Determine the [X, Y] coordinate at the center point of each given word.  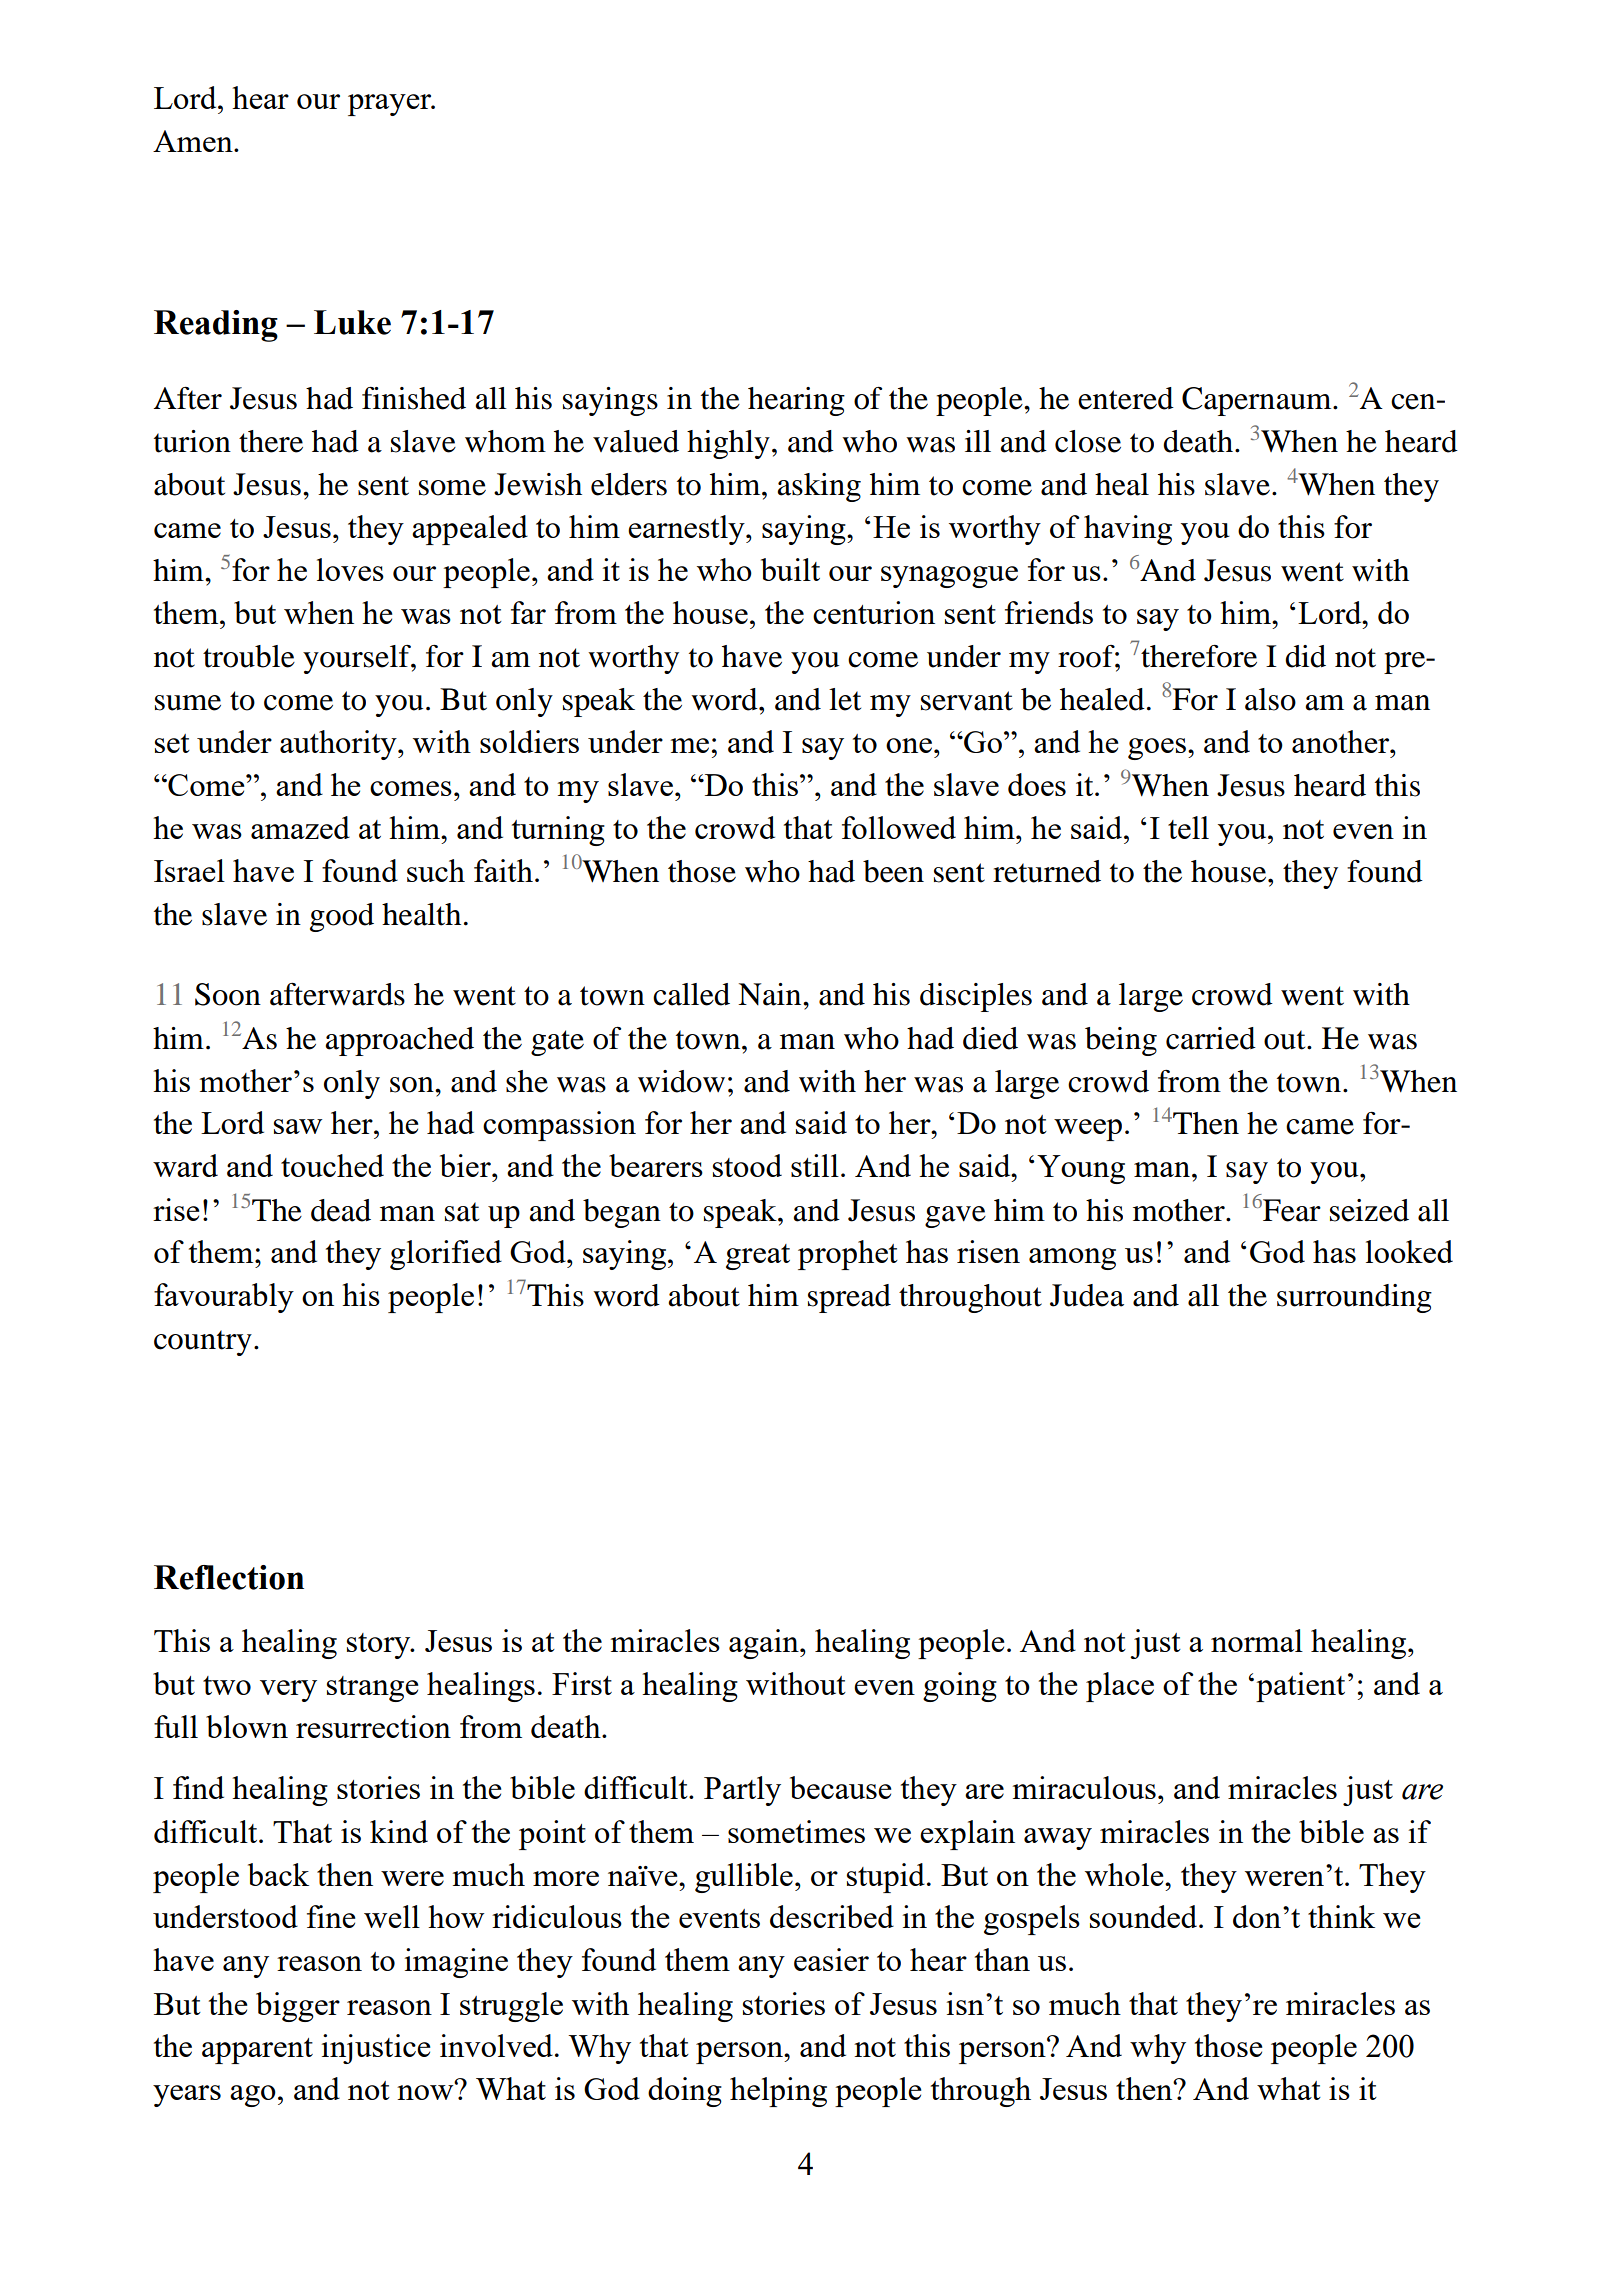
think [1341, 1916]
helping [778, 2092]
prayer [391, 105]
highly [728, 444]
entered [1126, 398]
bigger [298, 2007]
